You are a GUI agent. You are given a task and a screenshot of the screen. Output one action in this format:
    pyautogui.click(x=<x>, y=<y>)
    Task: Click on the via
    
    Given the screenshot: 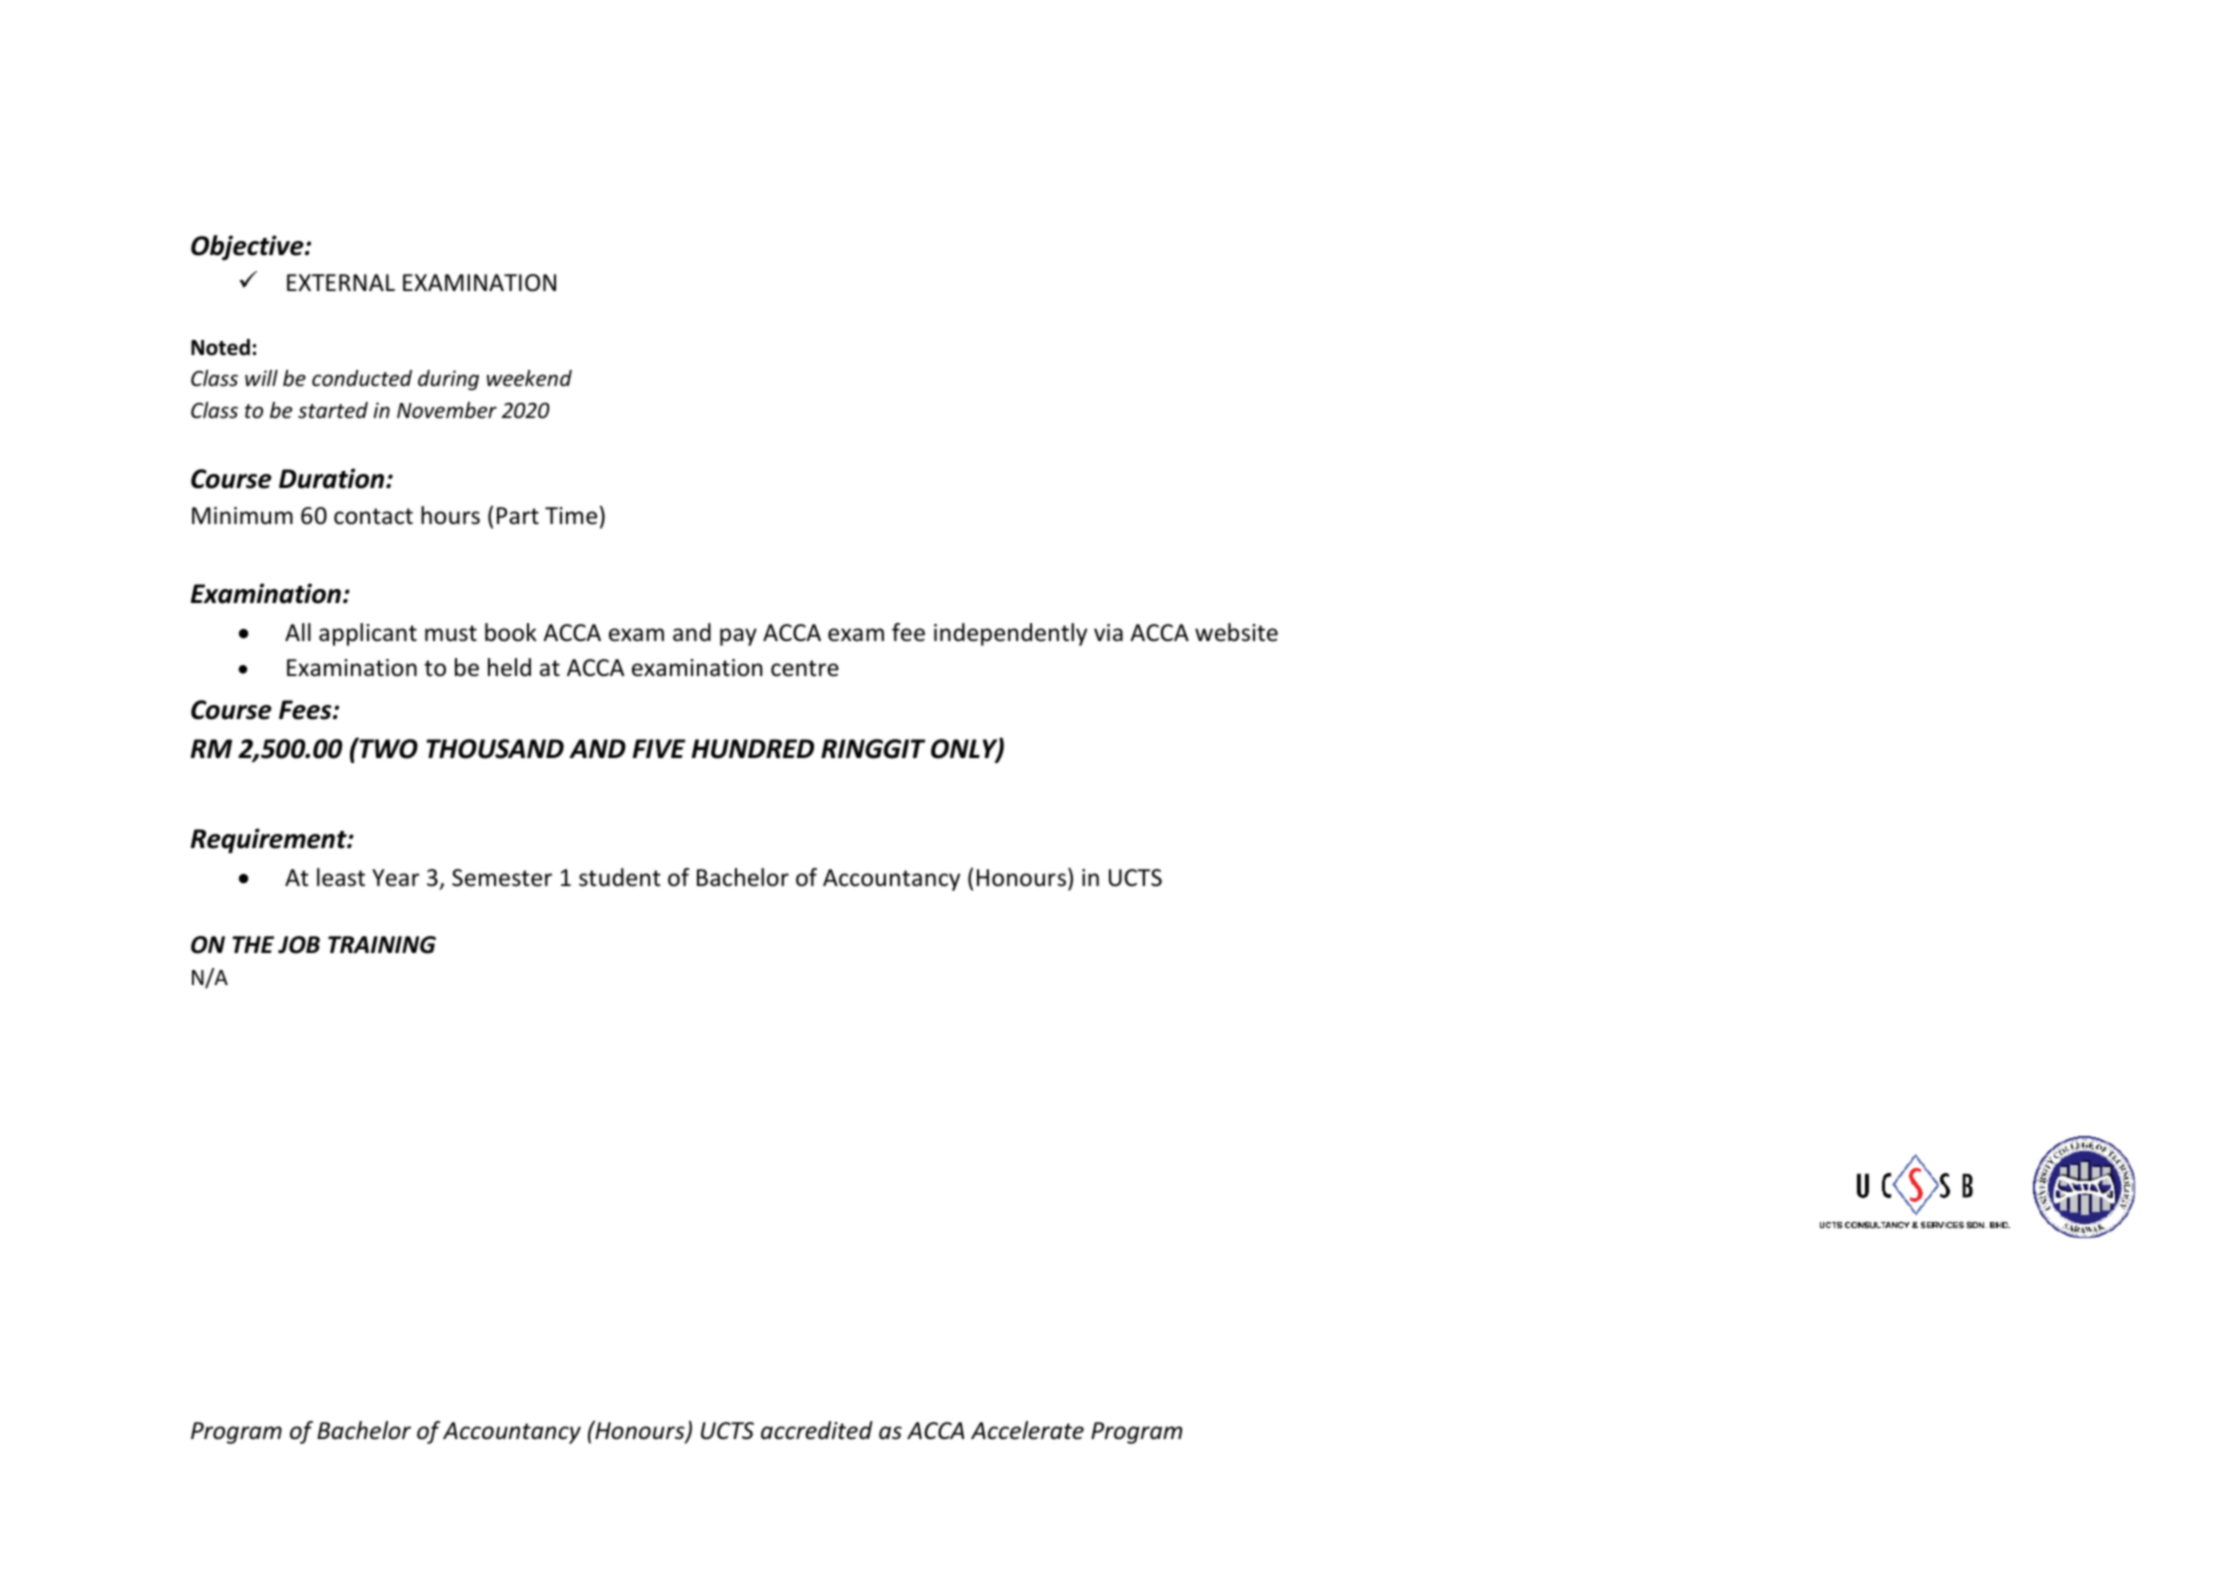 What is the action you would take?
    pyautogui.click(x=1108, y=632)
